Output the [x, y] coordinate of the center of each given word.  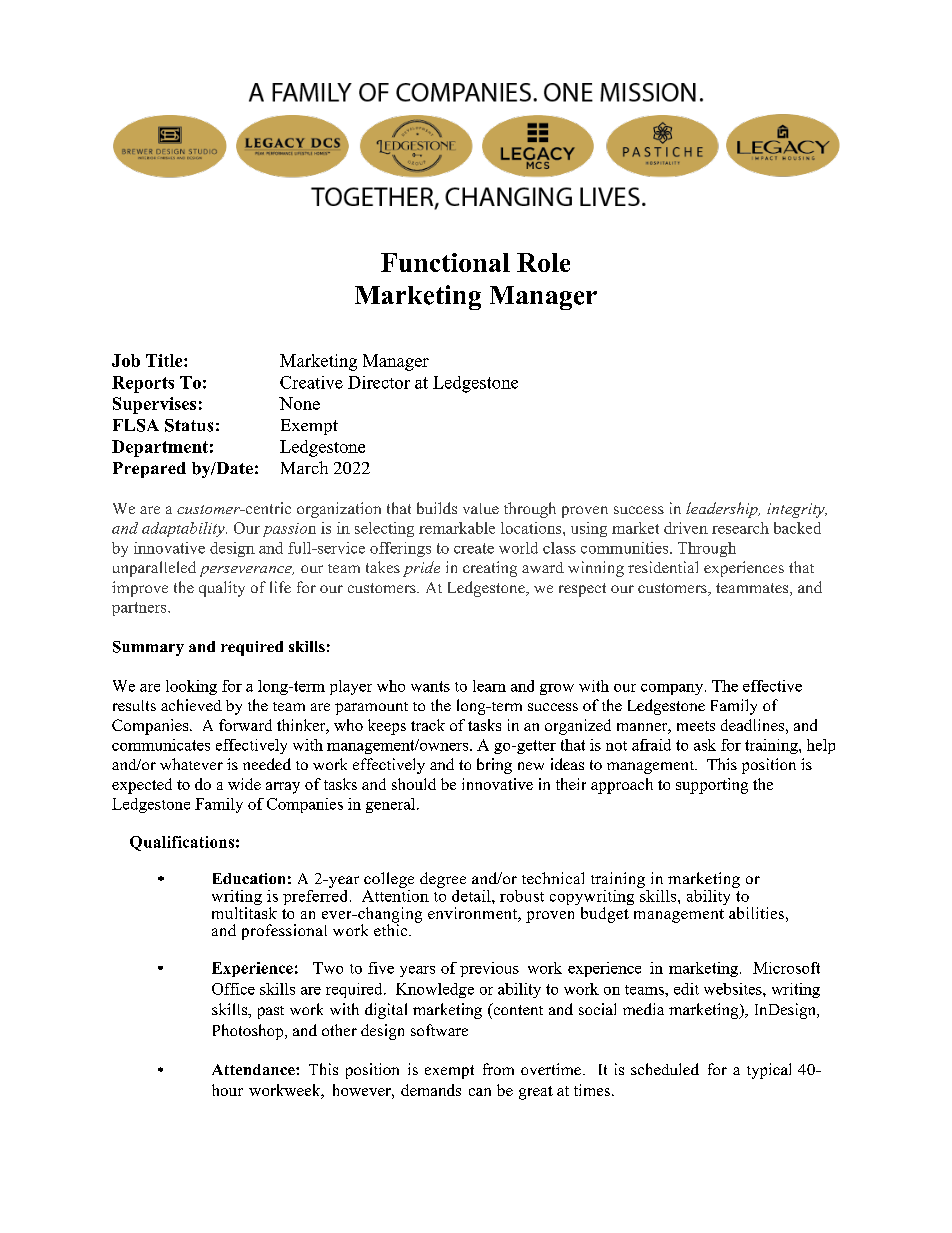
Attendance [254, 1069]
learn [489, 686]
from [498, 1069]
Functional [445, 262]
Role [543, 262]
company [673, 689]
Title [165, 360]
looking [191, 687]
